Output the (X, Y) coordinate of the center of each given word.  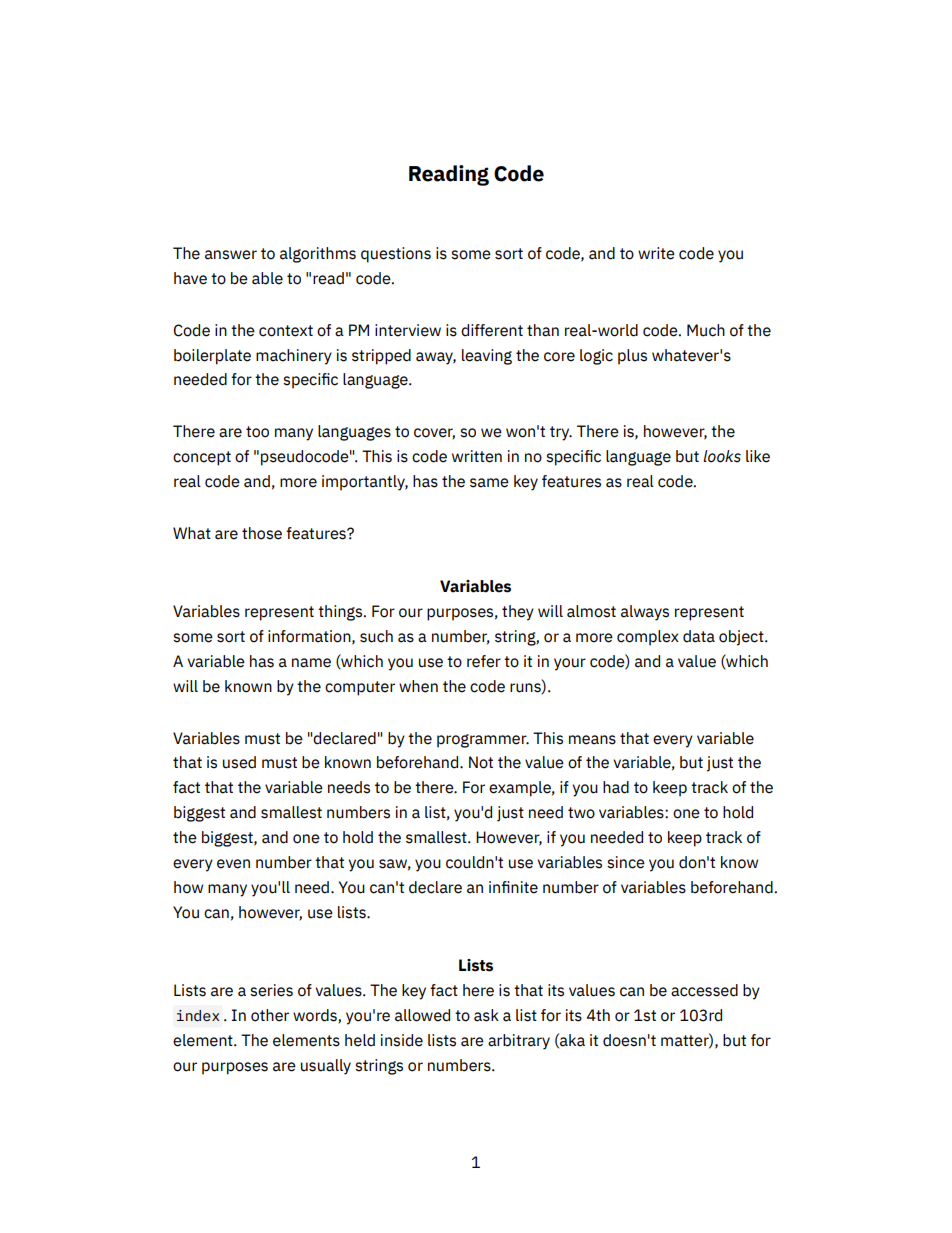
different (492, 330)
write (656, 253)
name (311, 663)
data (699, 636)
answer (231, 255)
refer (484, 661)
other (270, 1015)
